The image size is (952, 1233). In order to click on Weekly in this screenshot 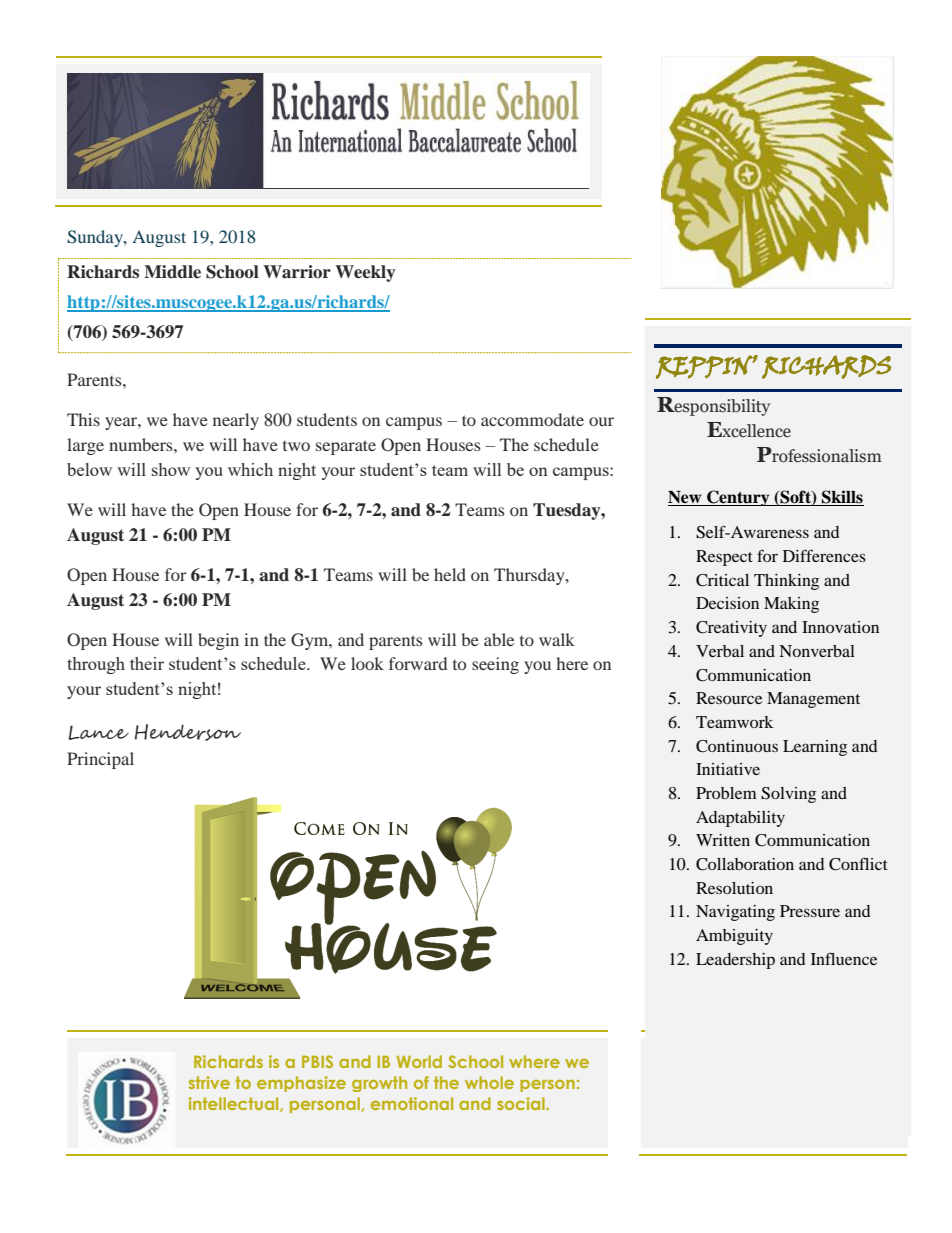, I will do `click(365, 273)`.
